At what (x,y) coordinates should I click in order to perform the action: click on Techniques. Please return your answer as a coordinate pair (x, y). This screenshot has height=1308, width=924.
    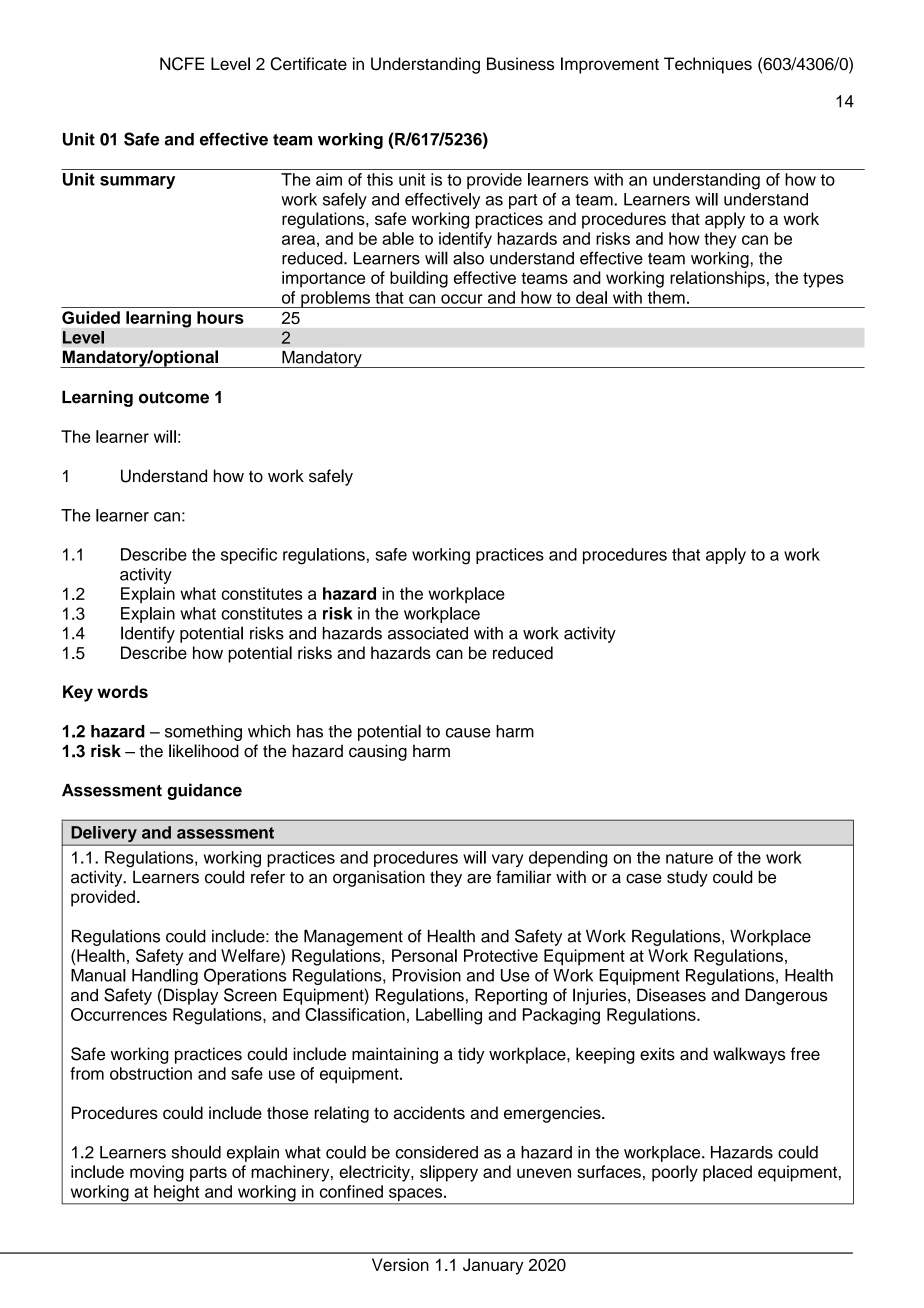
    Looking at the image, I should click on (708, 65).
